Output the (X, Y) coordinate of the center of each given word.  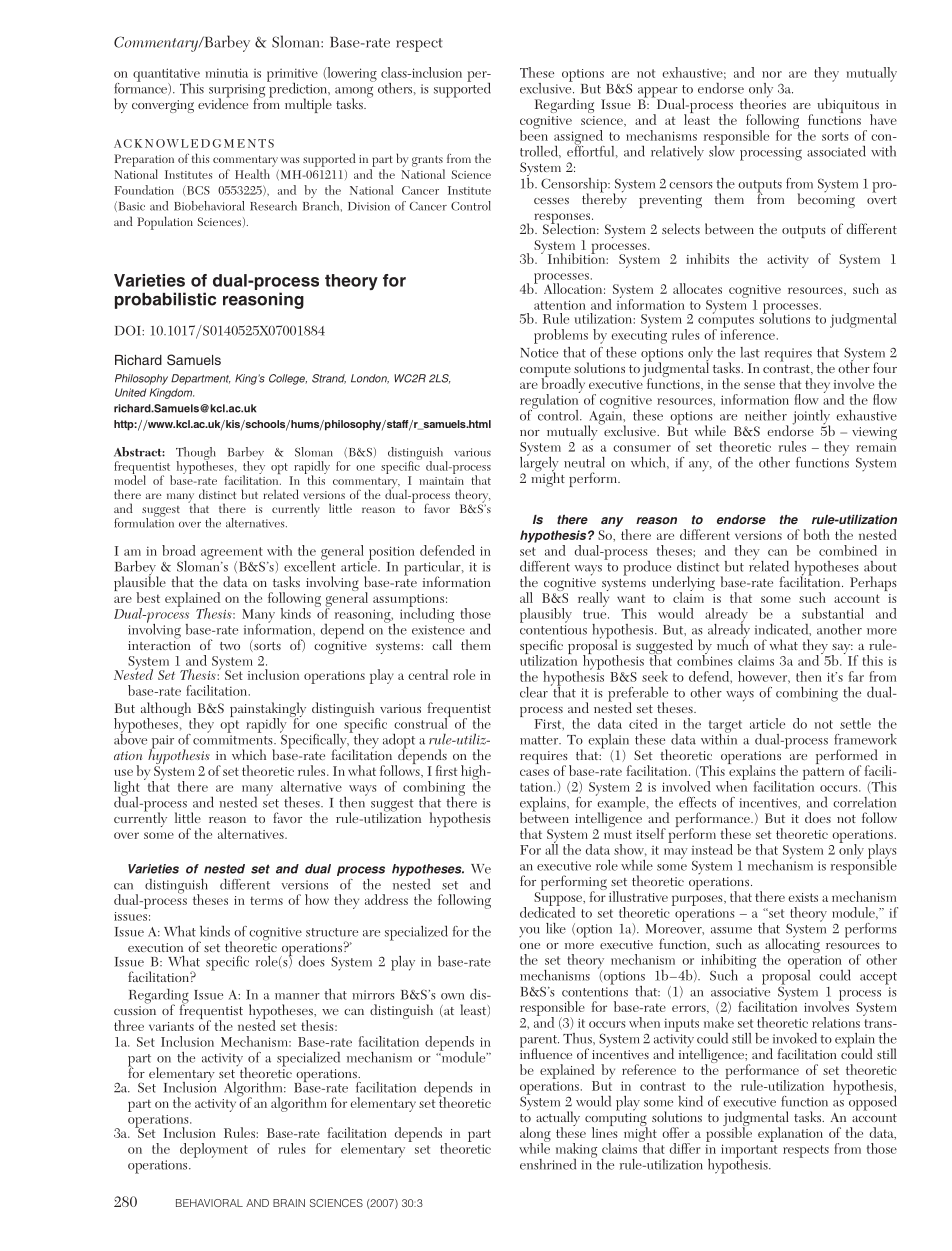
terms (266, 900)
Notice (539, 353)
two (230, 646)
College (288, 379)
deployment (214, 1150)
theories (763, 102)
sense (759, 385)
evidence (223, 102)
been (534, 134)
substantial (833, 613)
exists (803, 897)
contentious (553, 630)
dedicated (547, 911)
